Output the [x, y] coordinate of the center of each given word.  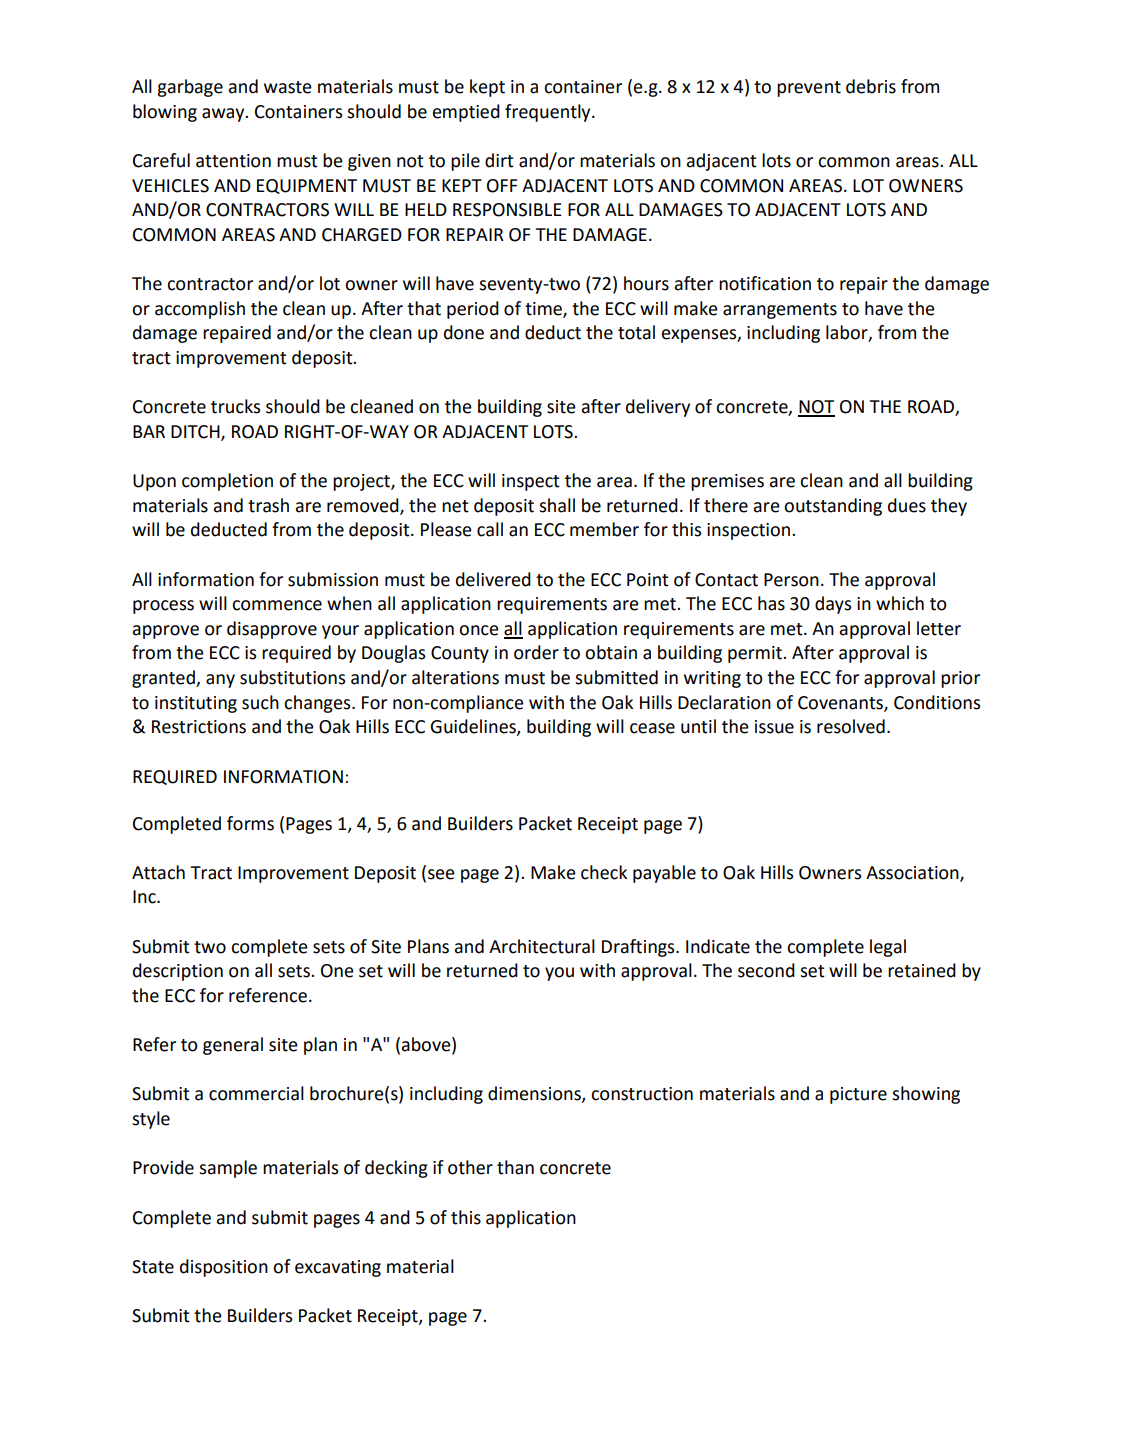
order [536, 652]
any [220, 681]
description [178, 972]
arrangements [780, 311]
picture [858, 1095]
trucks [235, 406]
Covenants [841, 703]
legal [888, 948]
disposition [224, 1268]
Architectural [542, 946]
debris [871, 86]
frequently [549, 113]
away [224, 115]
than [515, 1167]
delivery [658, 408]
